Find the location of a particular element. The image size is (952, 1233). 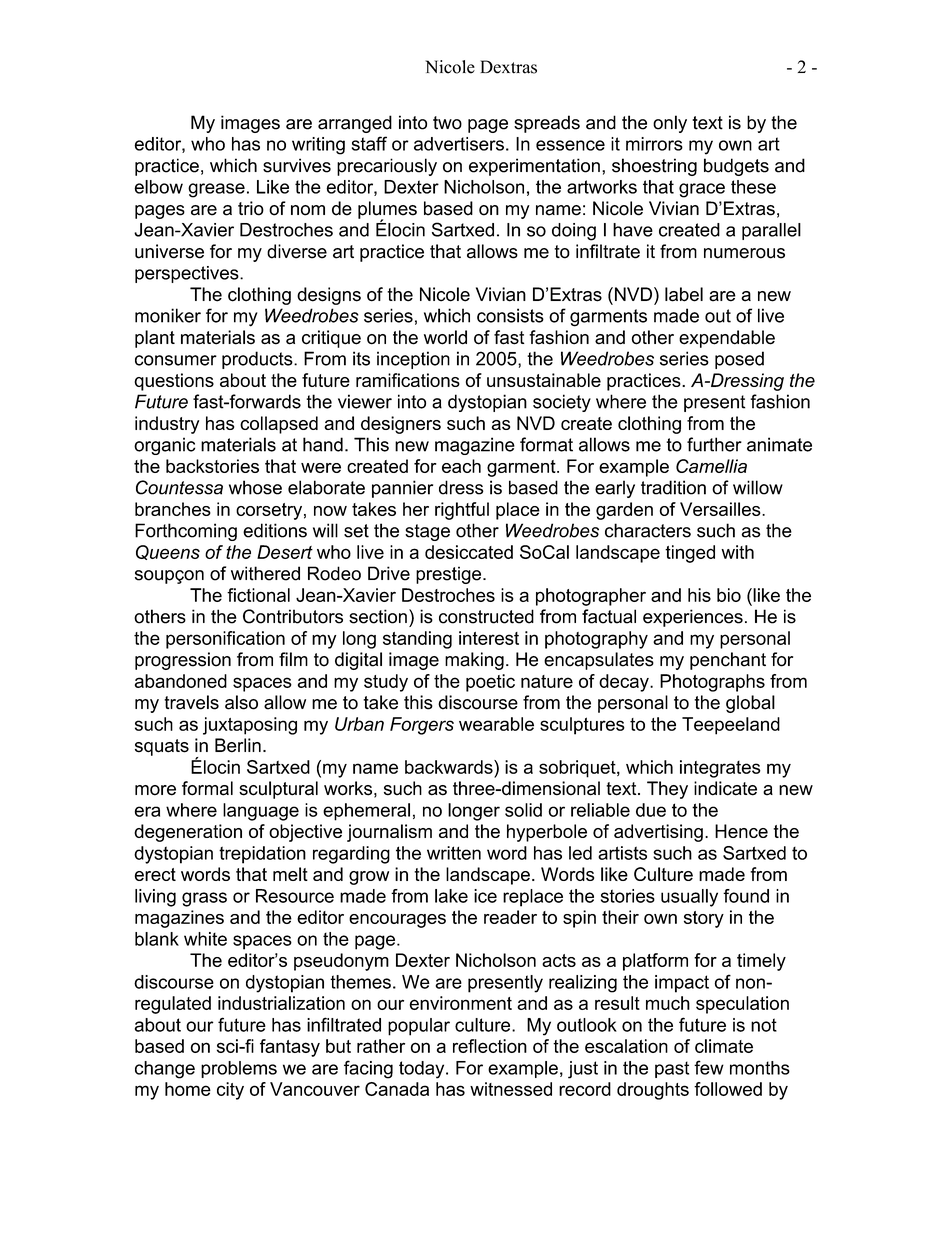

each is located at coordinates (461, 466).
